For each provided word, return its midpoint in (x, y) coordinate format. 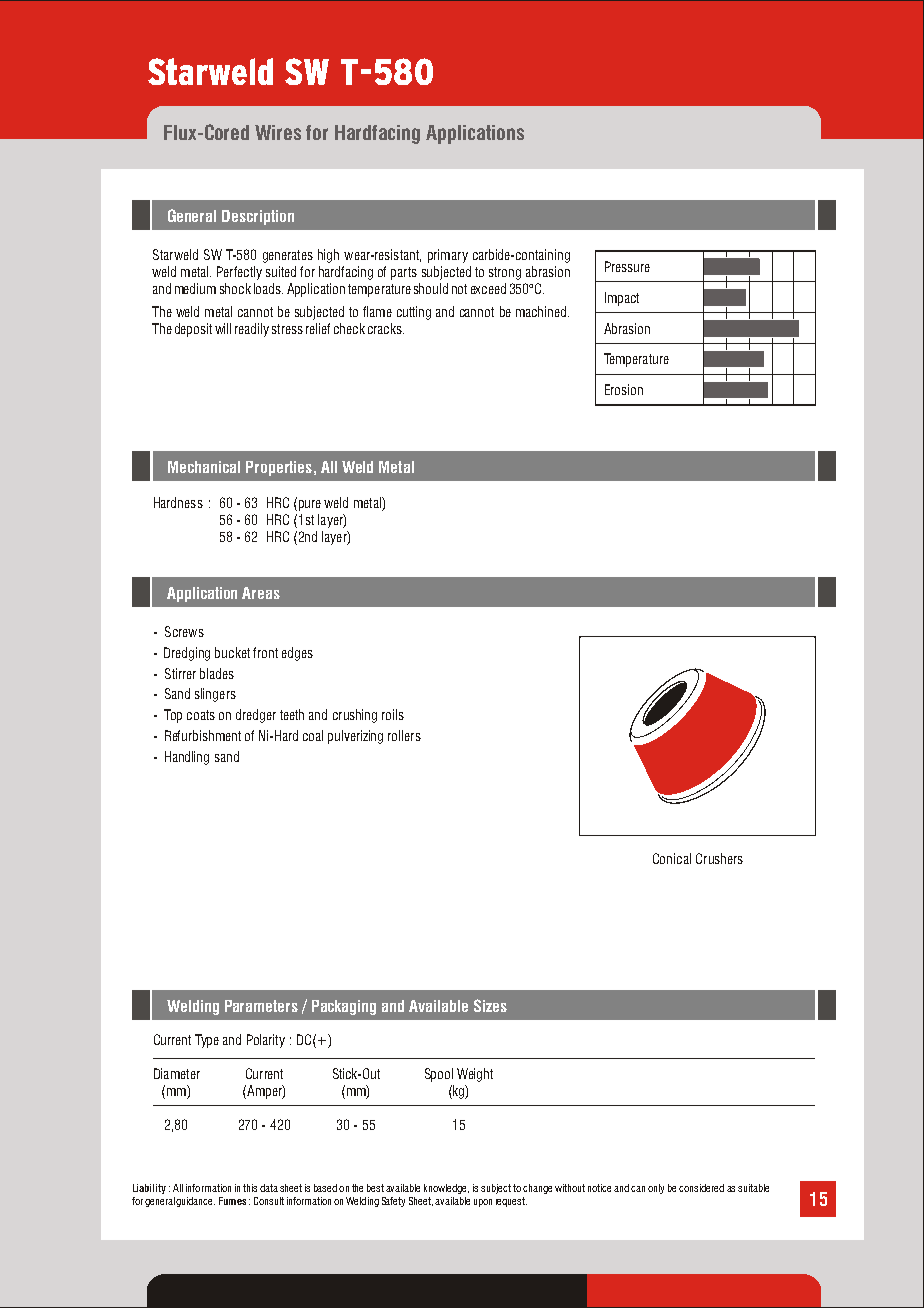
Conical (672, 858)
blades (217, 673)
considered (701, 1188)
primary (448, 256)
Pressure (627, 266)
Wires (278, 132)
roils (393, 714)
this (250, 1188)
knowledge (446, 1189)
